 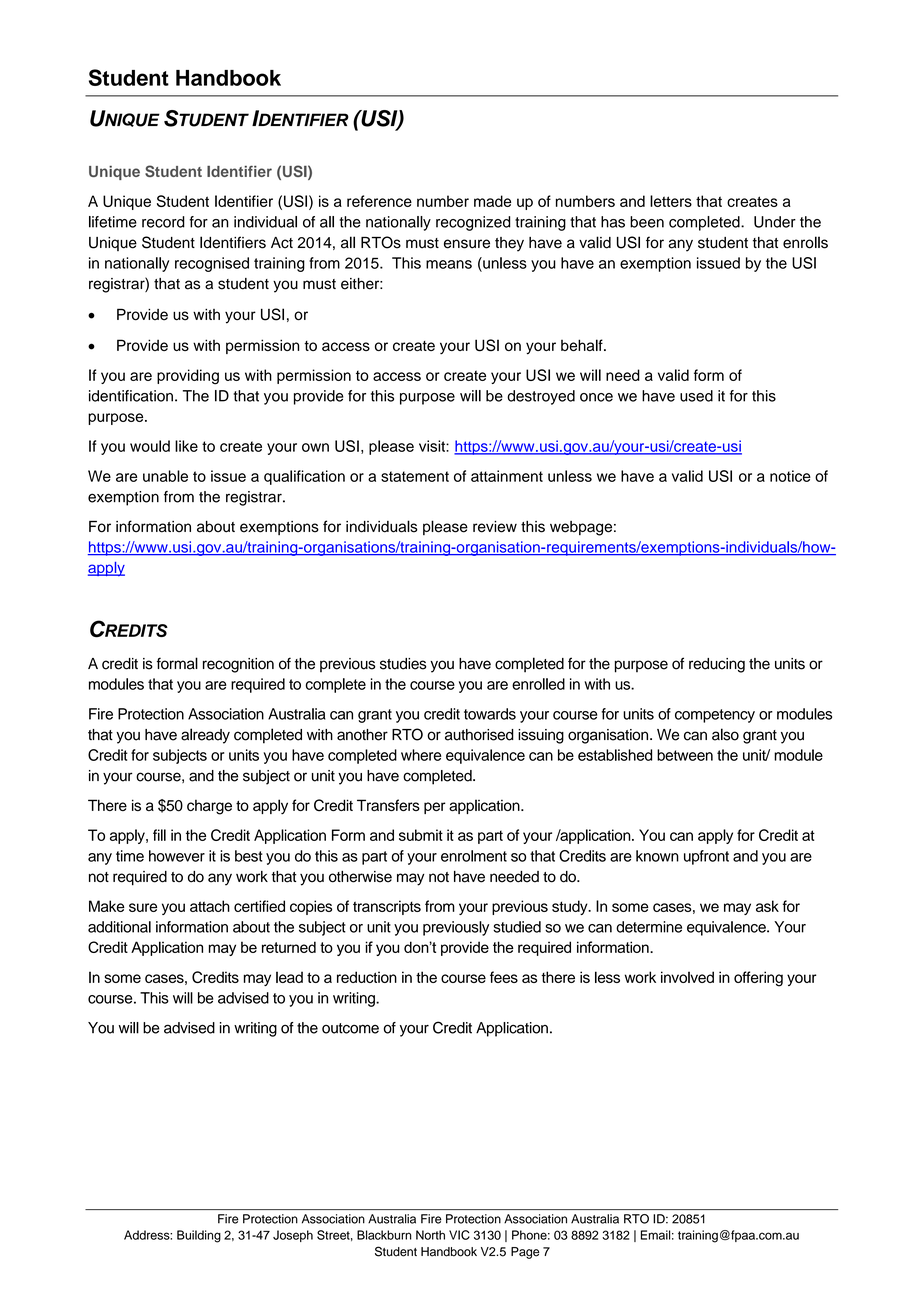 What do you see at coordinates (706, 857) in the screenshot?
I see `upfront` at bounding box center [706, 857].
